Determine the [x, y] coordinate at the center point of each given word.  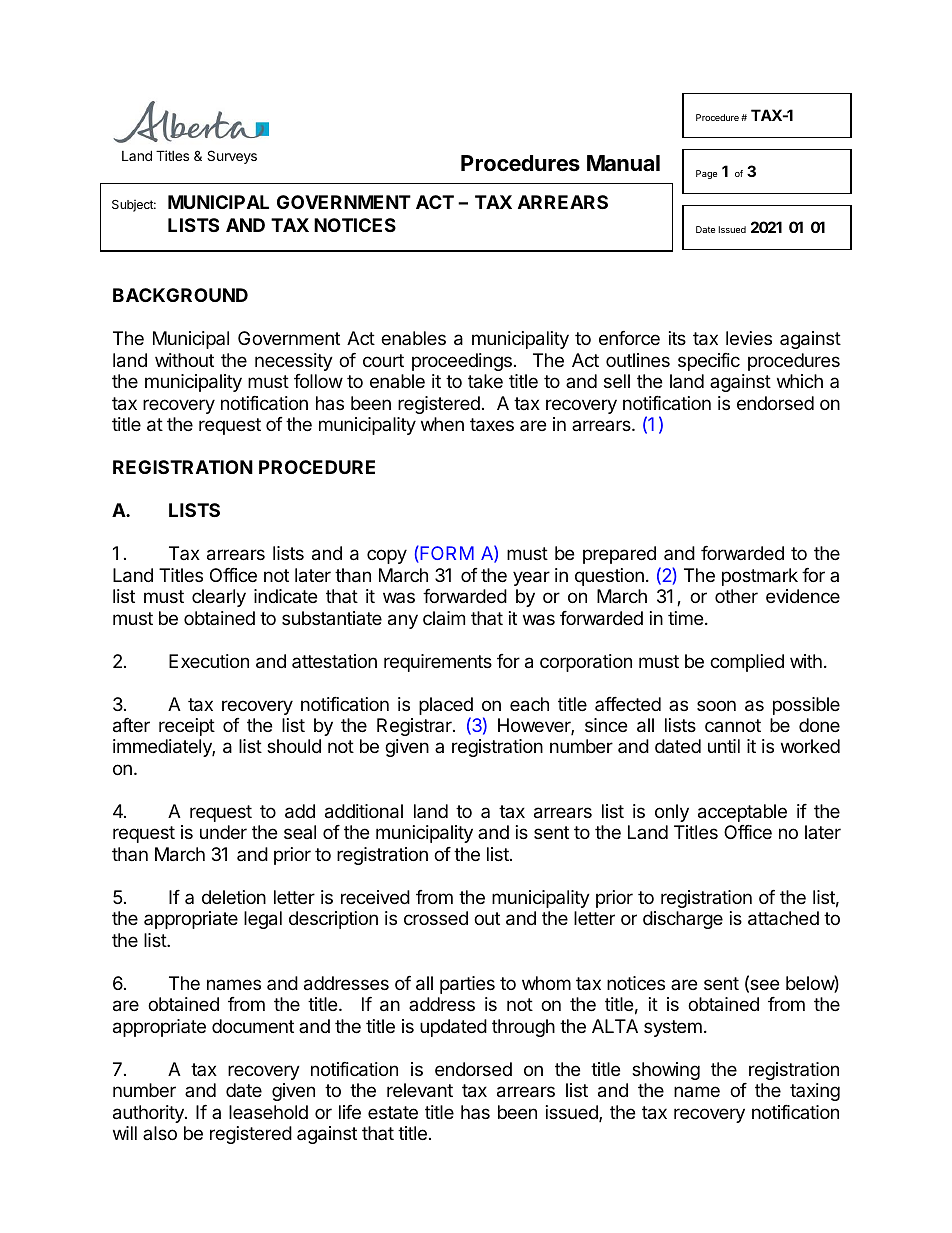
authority [149, 1114]
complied [747, 663]
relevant [420, 1090]
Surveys [232, 157]
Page [706, 174]
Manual [623, 163]
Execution [209, 661]
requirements [438, 663]
